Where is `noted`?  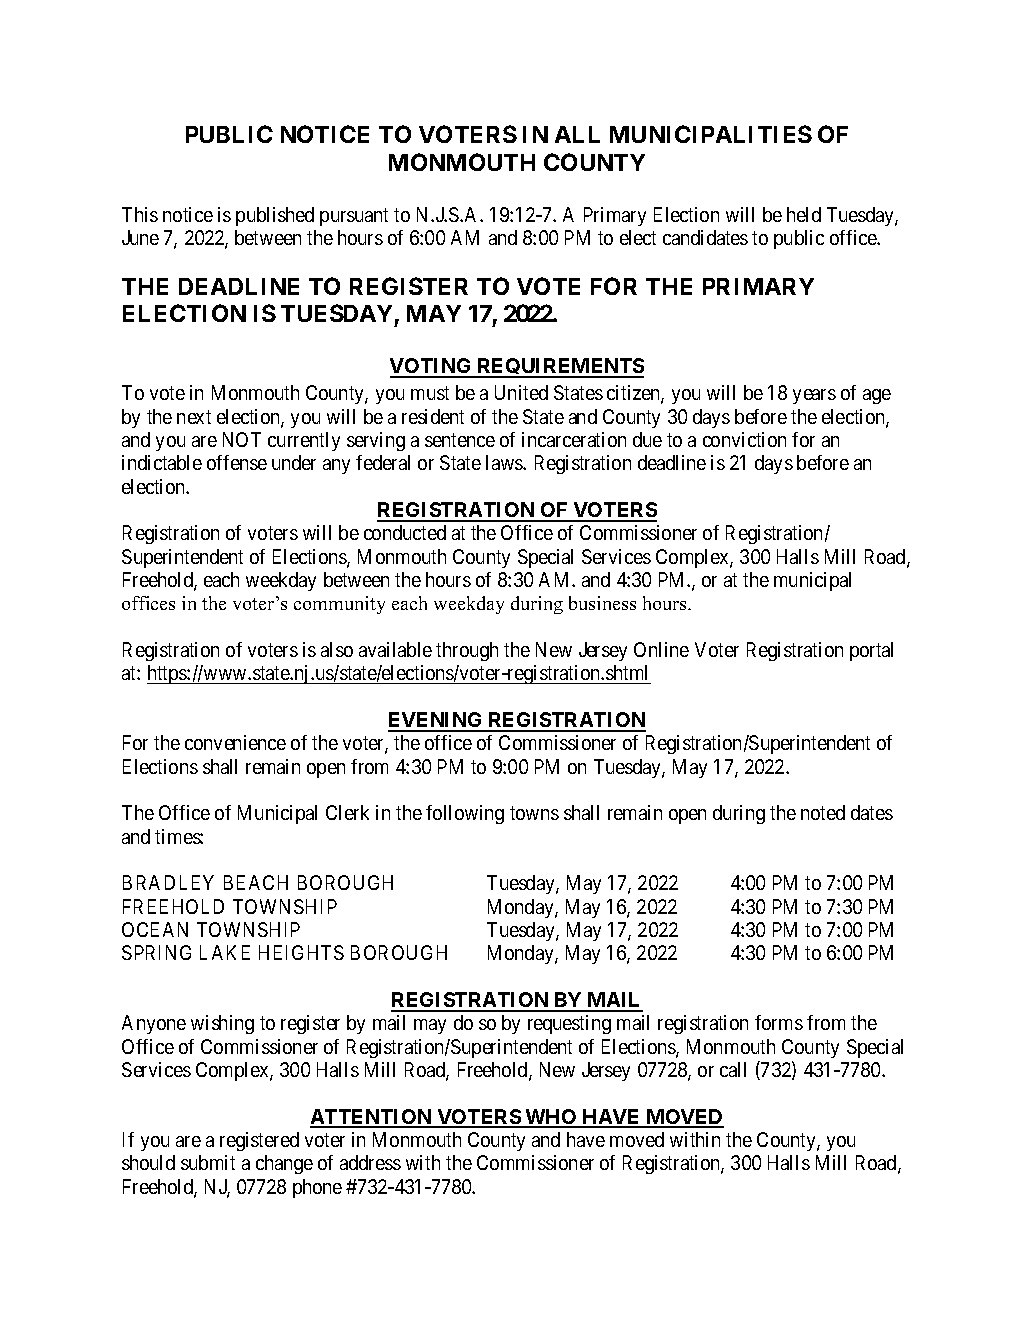 noted is located at coordinates (823, 812).
